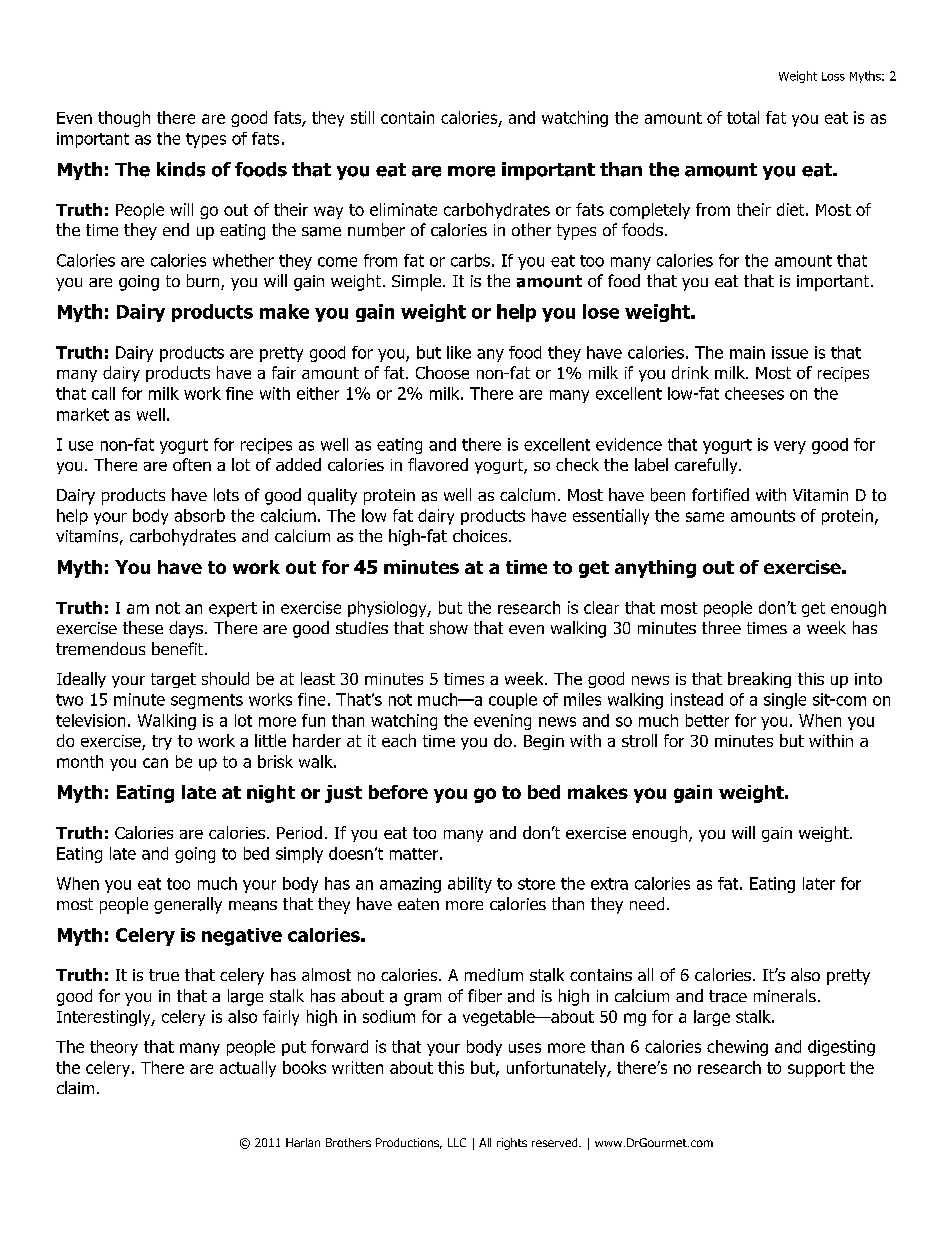 Image resolution: width=952 pixels, height=1233 pixels. I want to click on support, so click(816, 1069).
